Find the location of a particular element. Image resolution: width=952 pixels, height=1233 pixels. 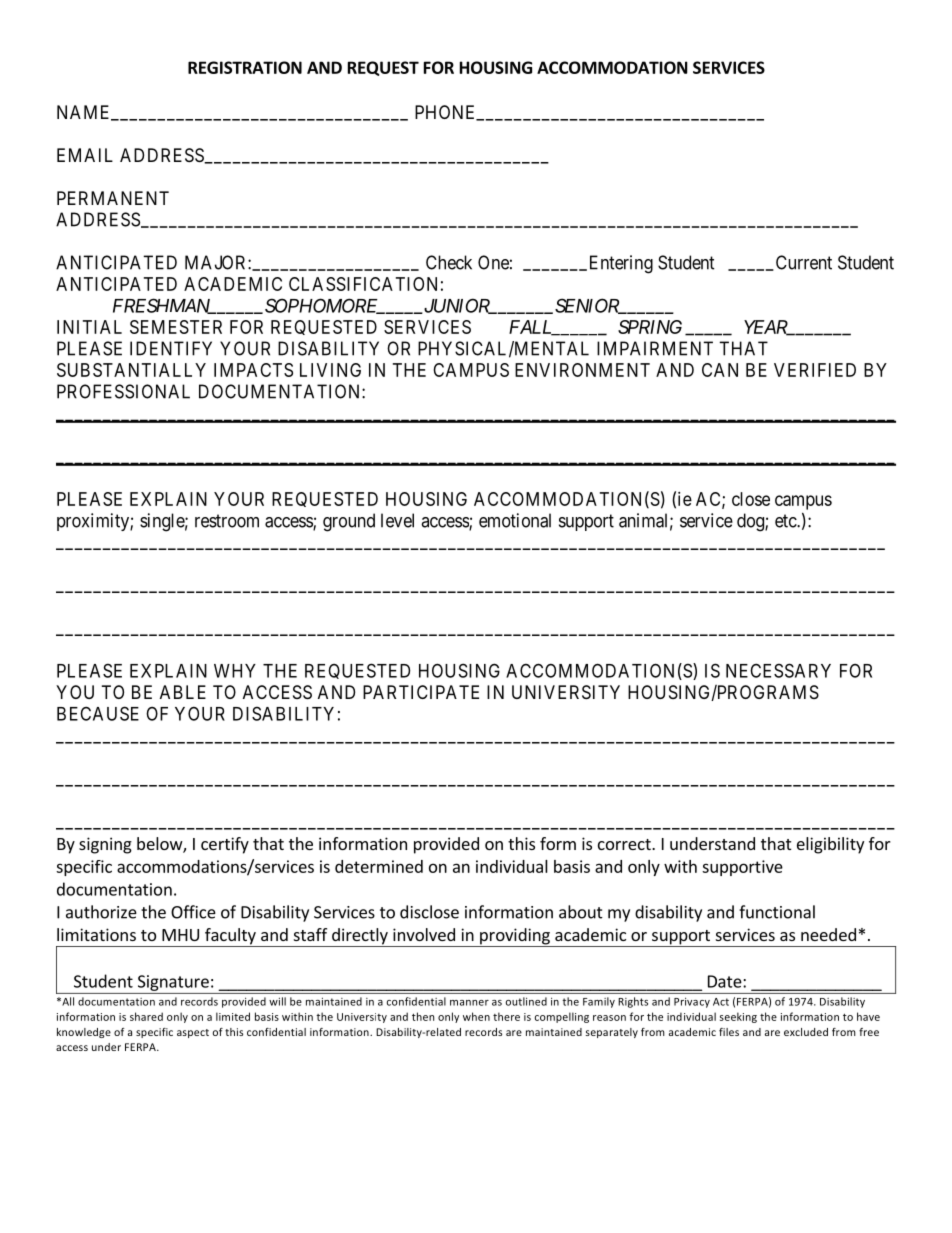

Signature is located at coordinates (173, 983).
